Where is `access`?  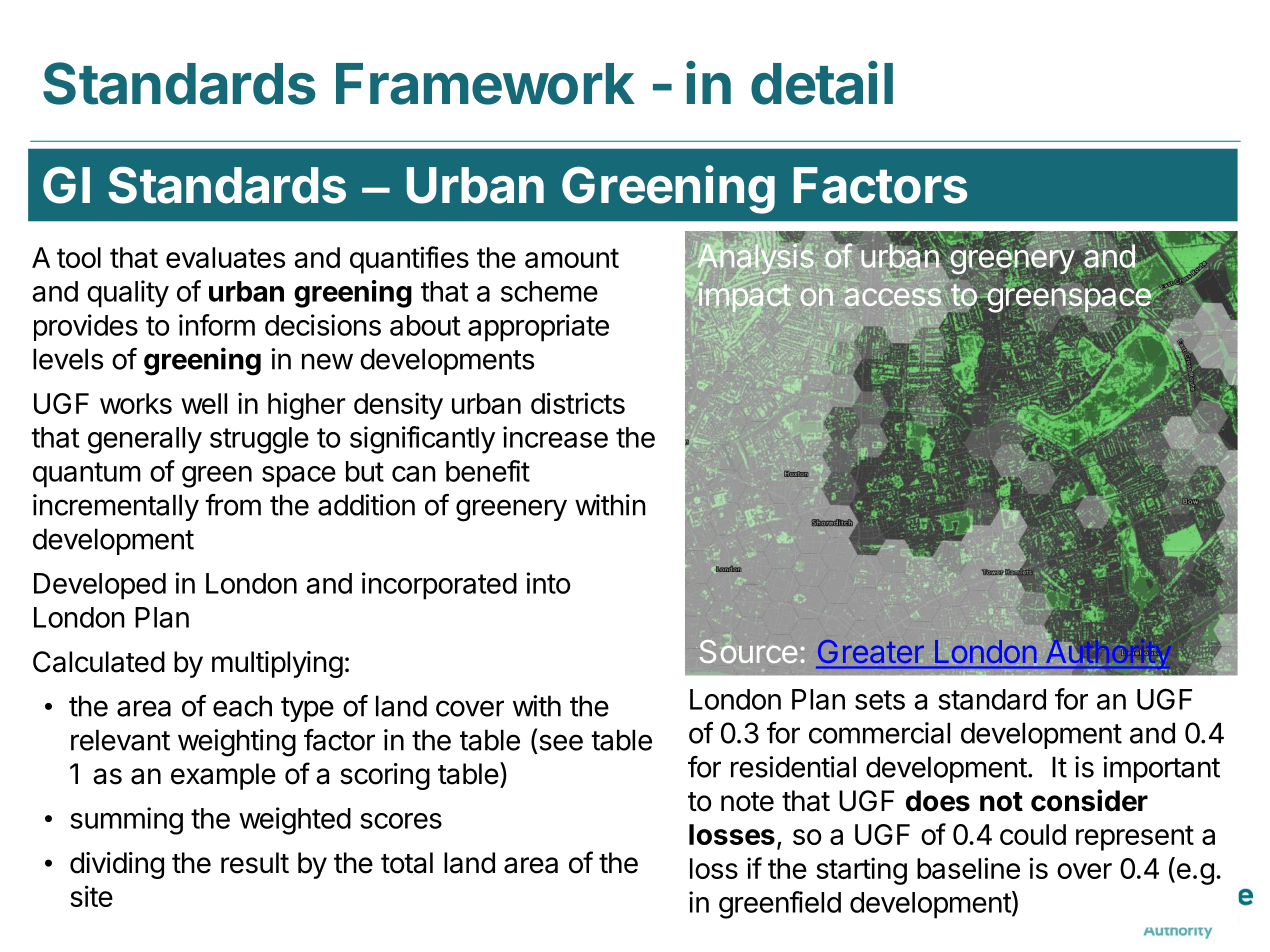 access is located at coordinates (893, 297).
